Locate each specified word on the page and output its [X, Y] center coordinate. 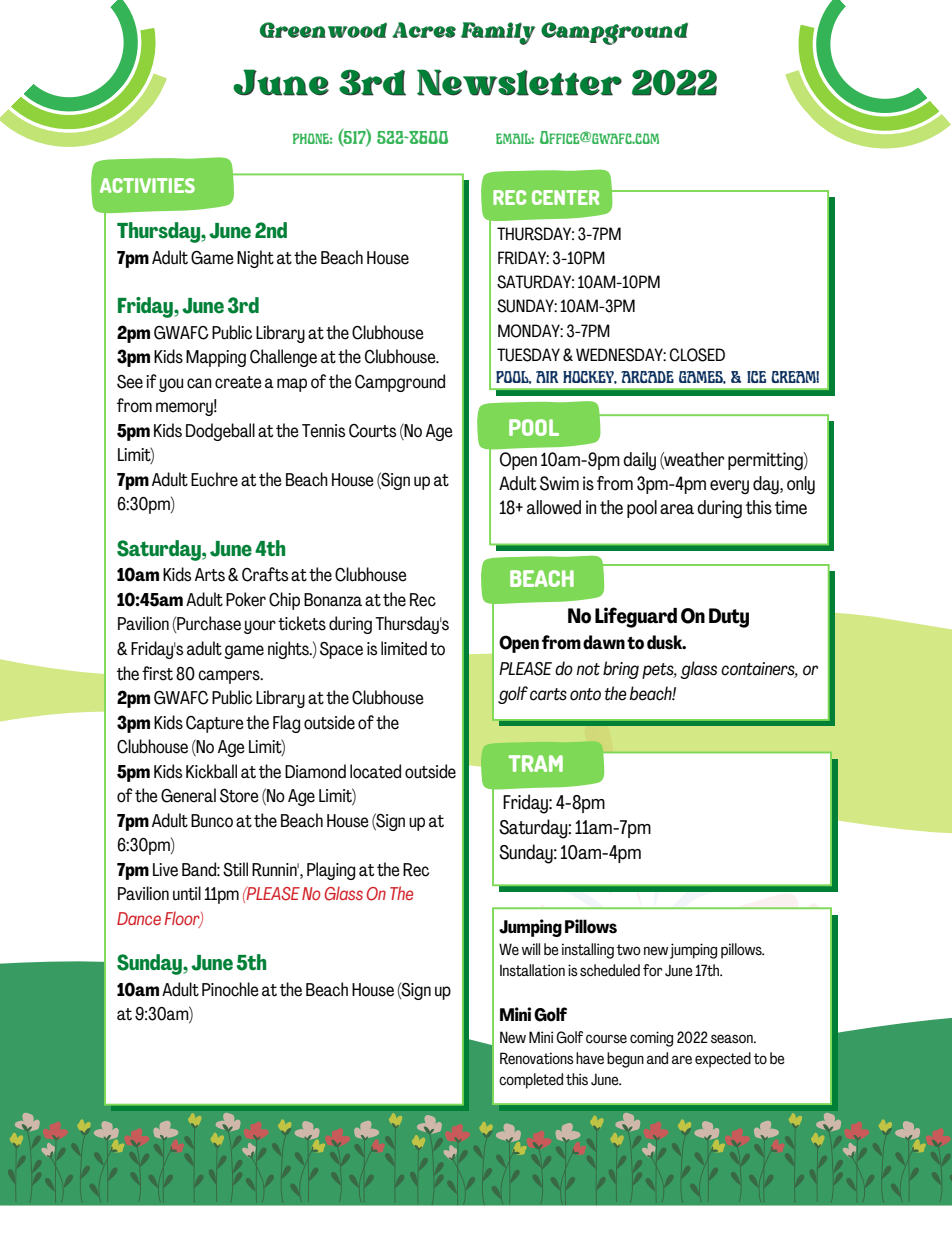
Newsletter [519, 82]
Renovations [537, 1058]
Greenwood [323, 30]
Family [498, 33]
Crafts [265, 574]
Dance [139, 918]
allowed [554, 507]
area [677, 509]
